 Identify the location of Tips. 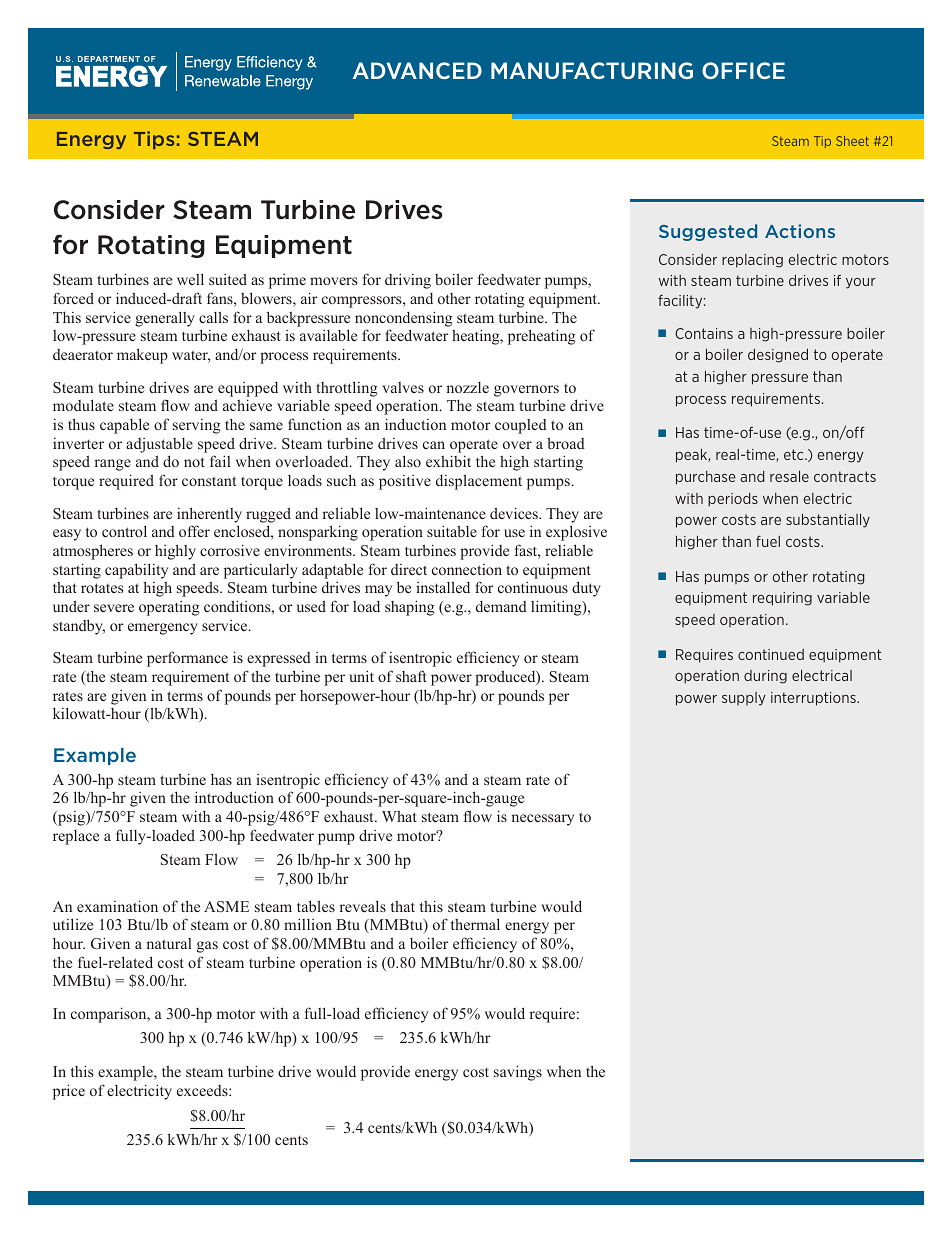
(154, 140).
